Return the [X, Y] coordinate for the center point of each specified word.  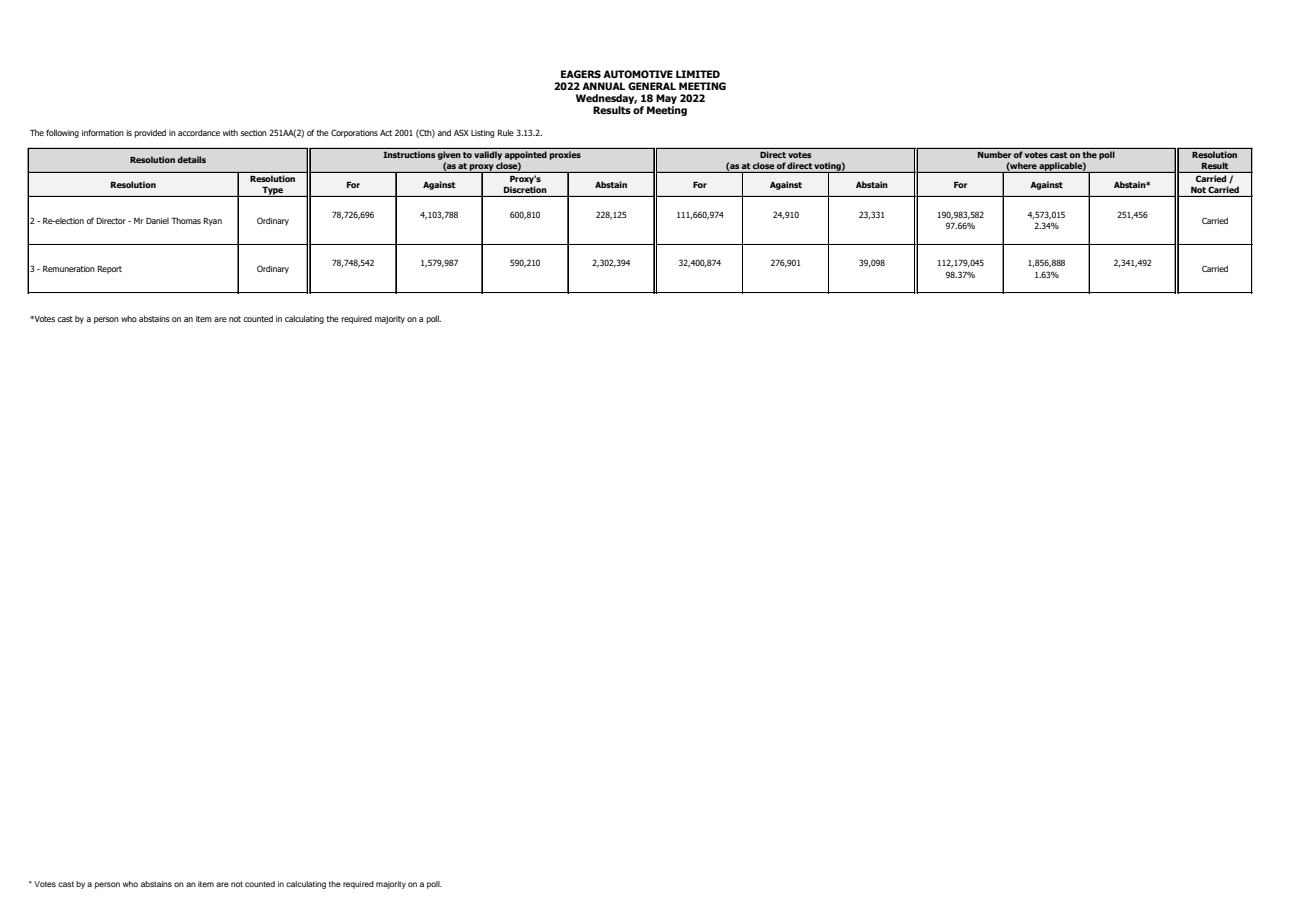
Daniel [157, 220]
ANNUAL [603, 86]
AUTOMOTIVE [638, 74]
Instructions [409, 154]
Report [110, 270]
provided [150, 133]
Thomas [186, 220]
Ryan [213, 222]
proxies [565, 155]
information [103, 132]
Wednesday [606, 100]
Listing [483, 134]
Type [272, 191]
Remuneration [69, 269]
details [192, 159]
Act [386, 133]
